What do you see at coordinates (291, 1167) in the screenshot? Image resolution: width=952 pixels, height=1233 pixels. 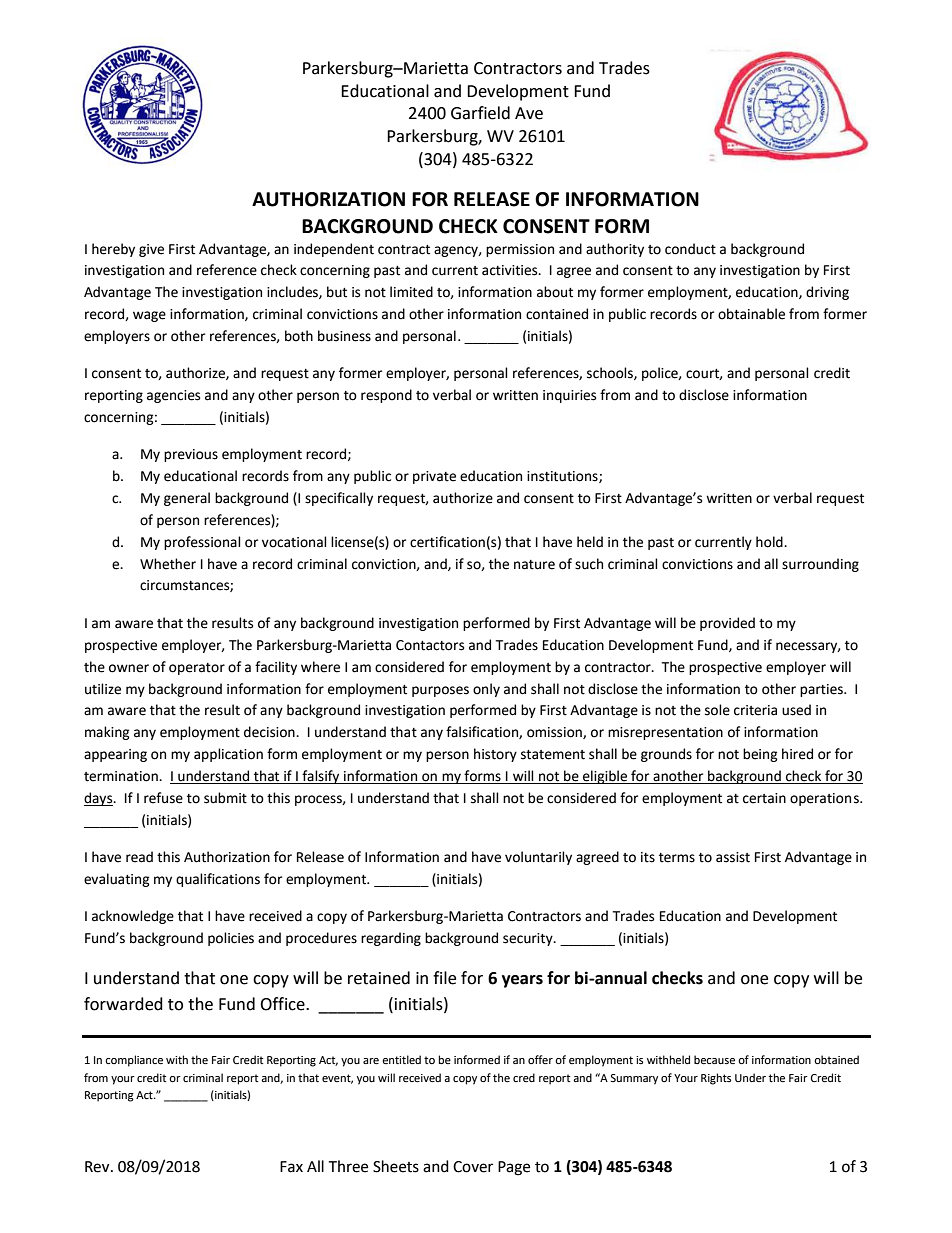 I see `Fax` at bounding box center [291, 1167].
